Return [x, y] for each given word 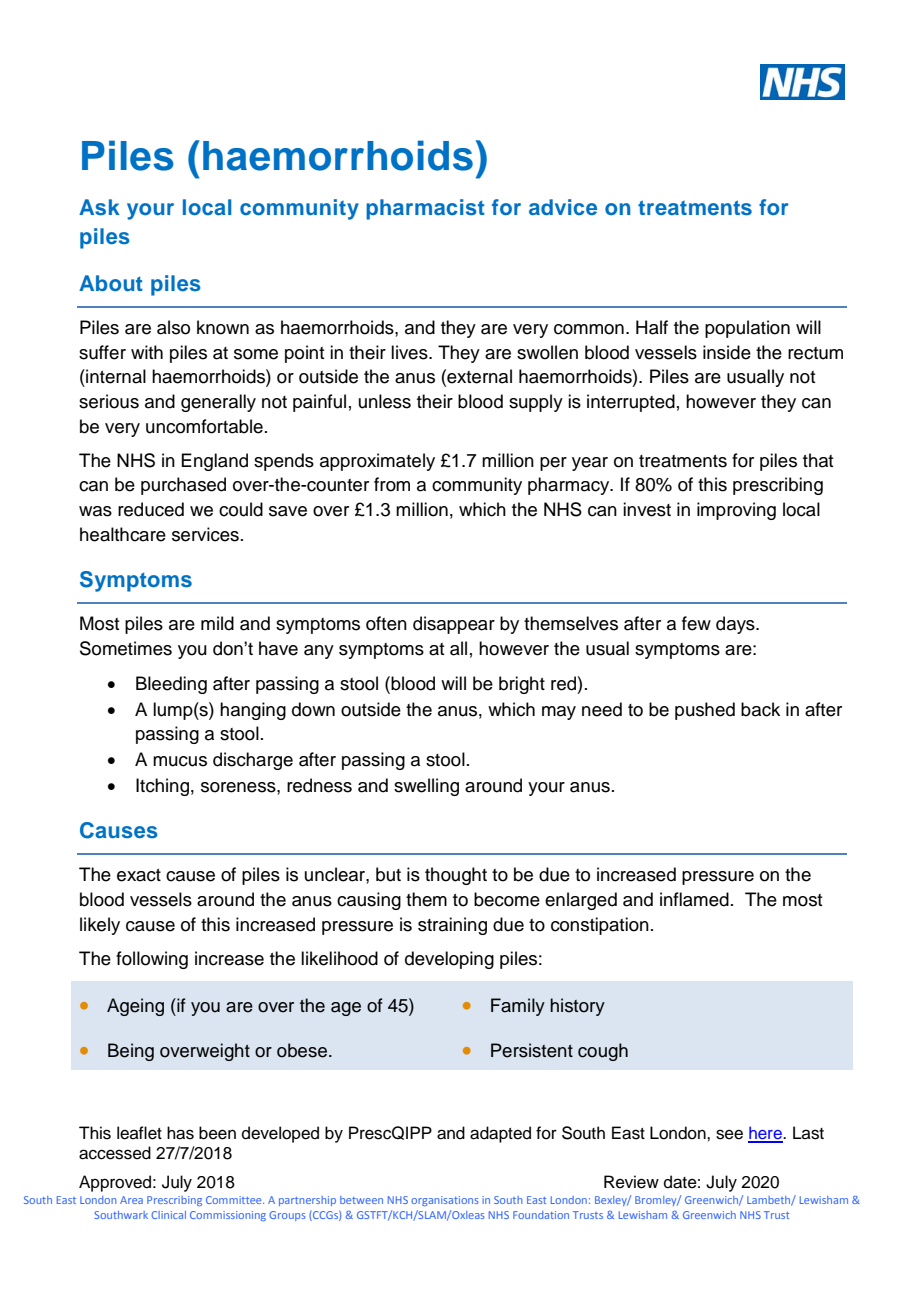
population [747, 329]
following [152, 960]
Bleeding [171, 685]
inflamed [694, 899]
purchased [183, 486]
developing [449, 960]
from [392, 484]
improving [736, 511]
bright [522, 685]
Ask [99, 207]
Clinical [168, 1215]
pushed [705, 711]
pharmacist [425, 209]
